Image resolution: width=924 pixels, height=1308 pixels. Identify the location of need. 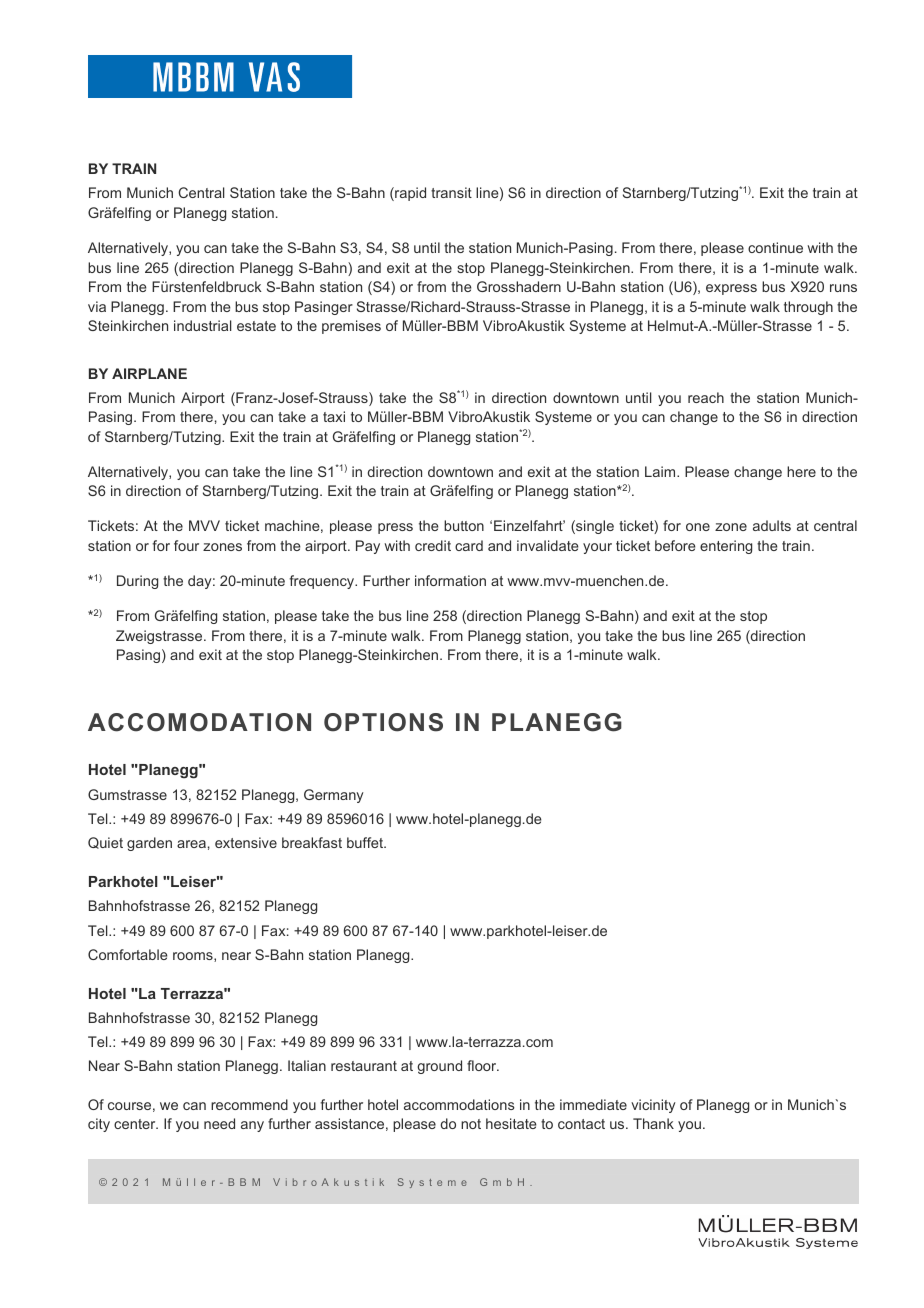
(219, 1123).
